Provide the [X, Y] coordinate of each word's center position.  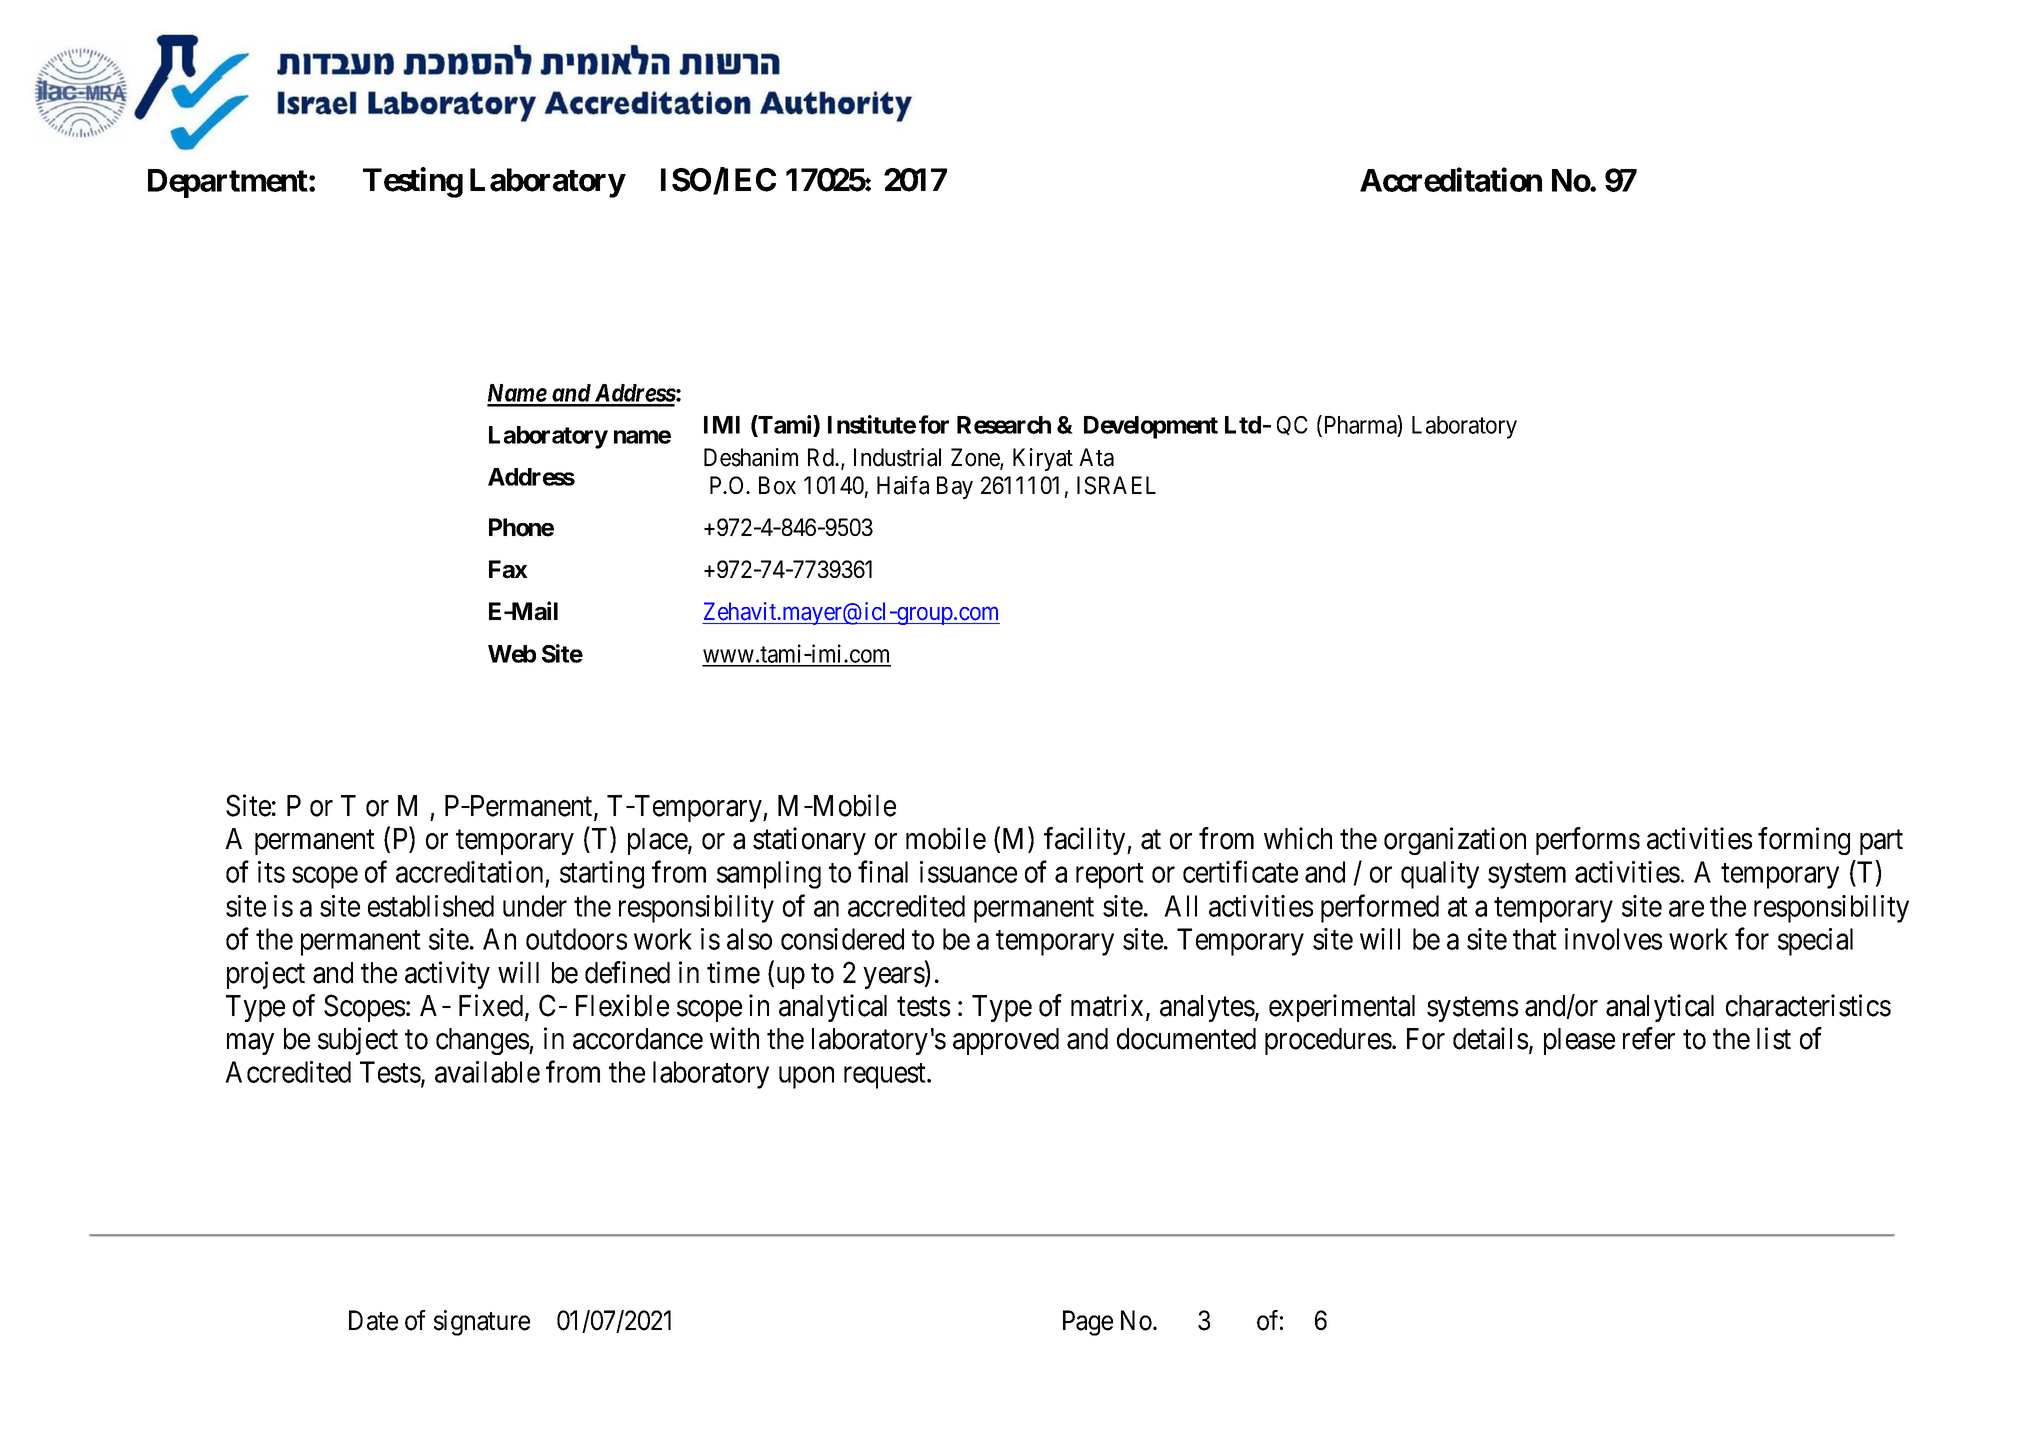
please [1579, 1041]
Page [1088, 1323]
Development [1151, 427]
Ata [1096, 457]
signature [482, 1323]
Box [777, 485]
